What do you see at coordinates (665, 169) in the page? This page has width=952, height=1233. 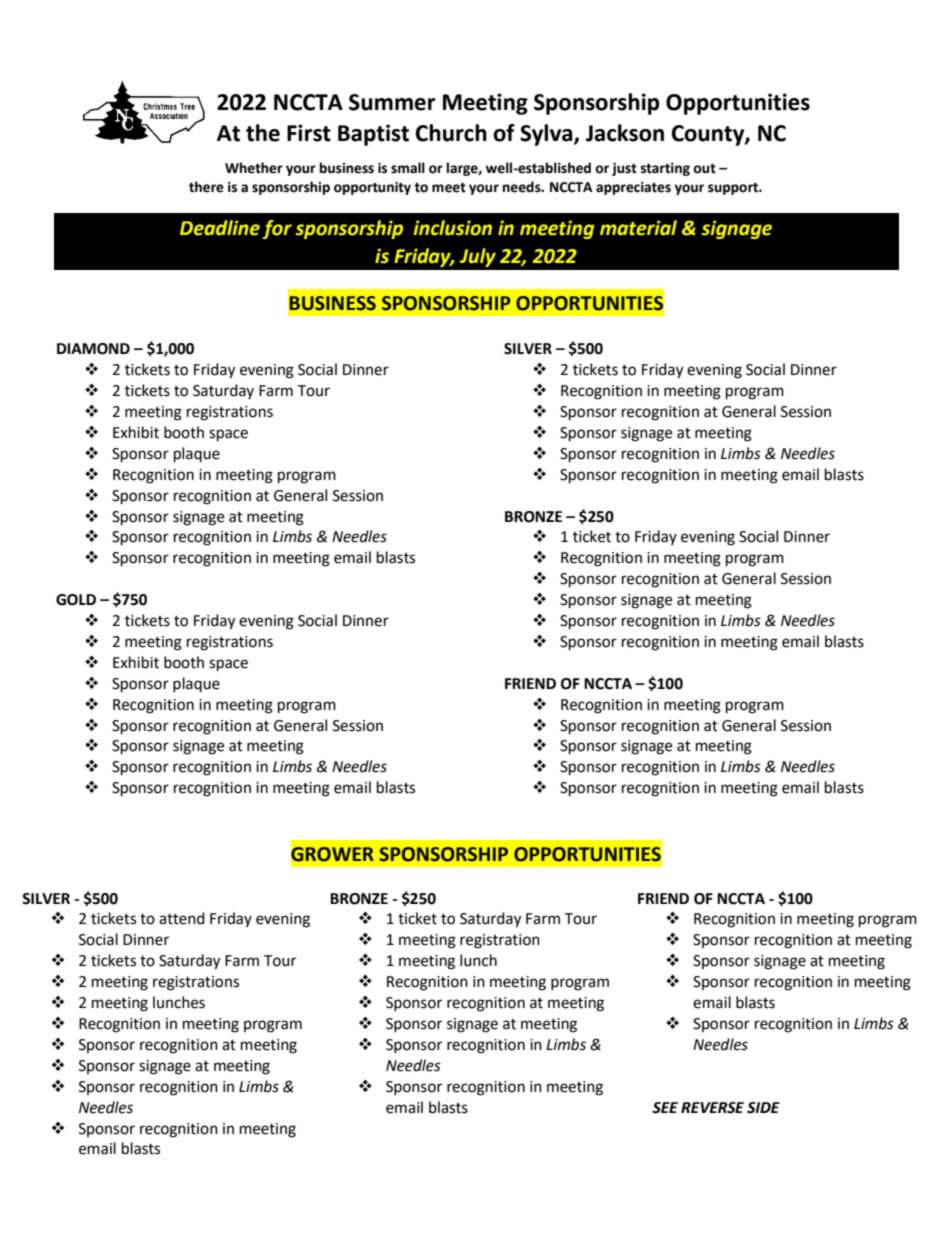 I see `starting` at bounding box center [665, 169].
